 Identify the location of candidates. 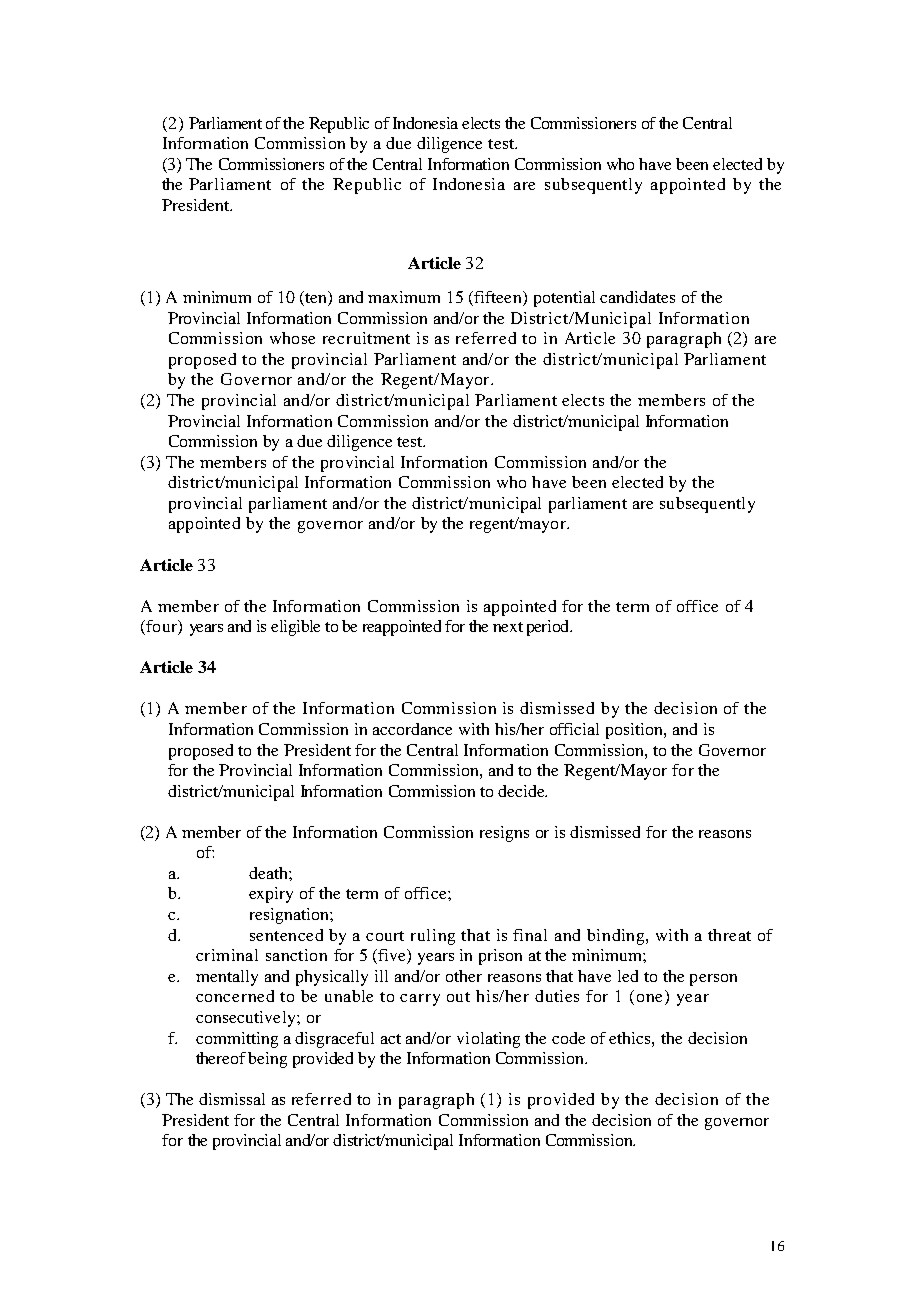
(637, 297).
